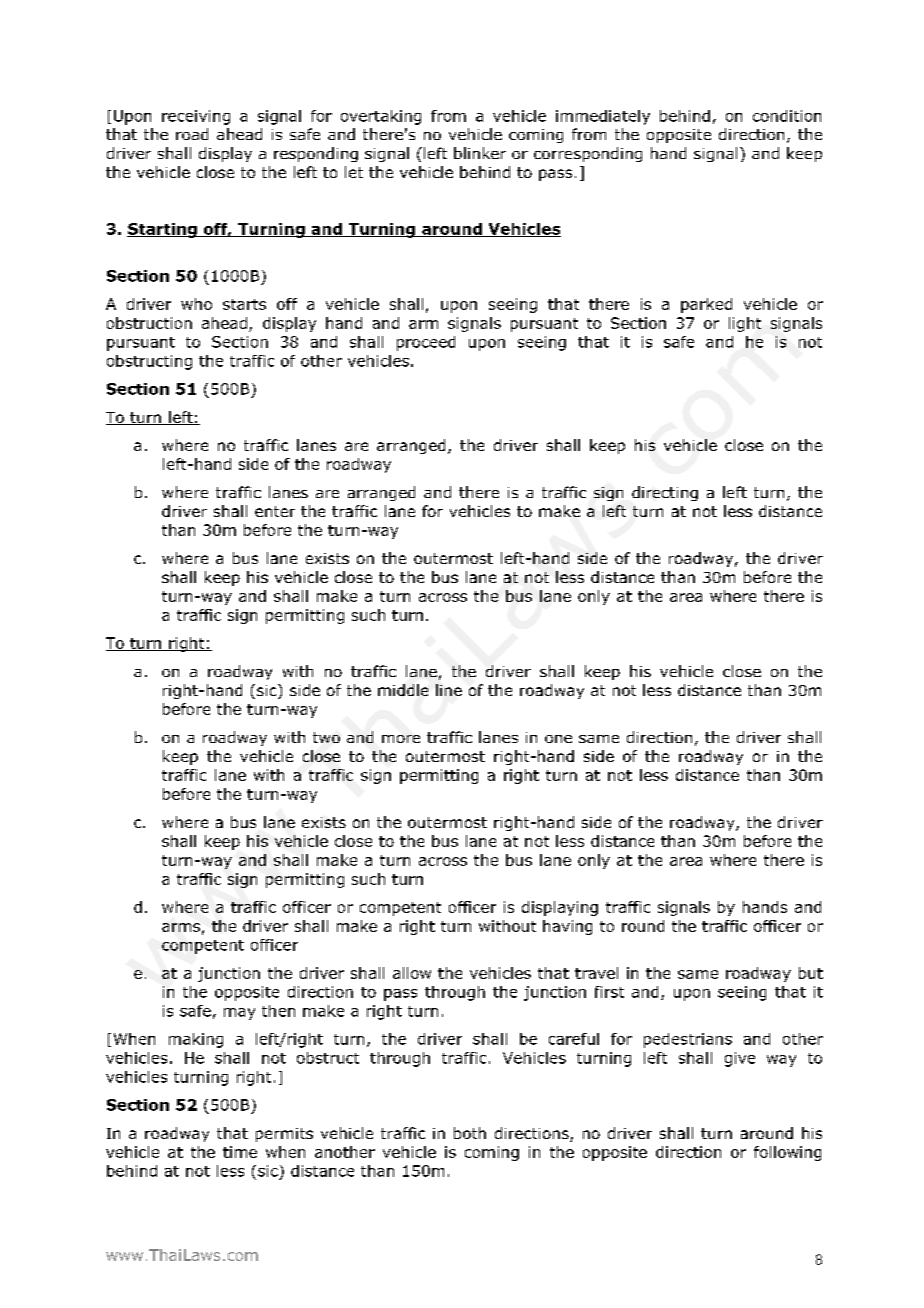 The width and height of the page is (924, 1308). What do you see at coordinates (745, 324) in the page?
I see `light` at bounding box center [745, 324].
